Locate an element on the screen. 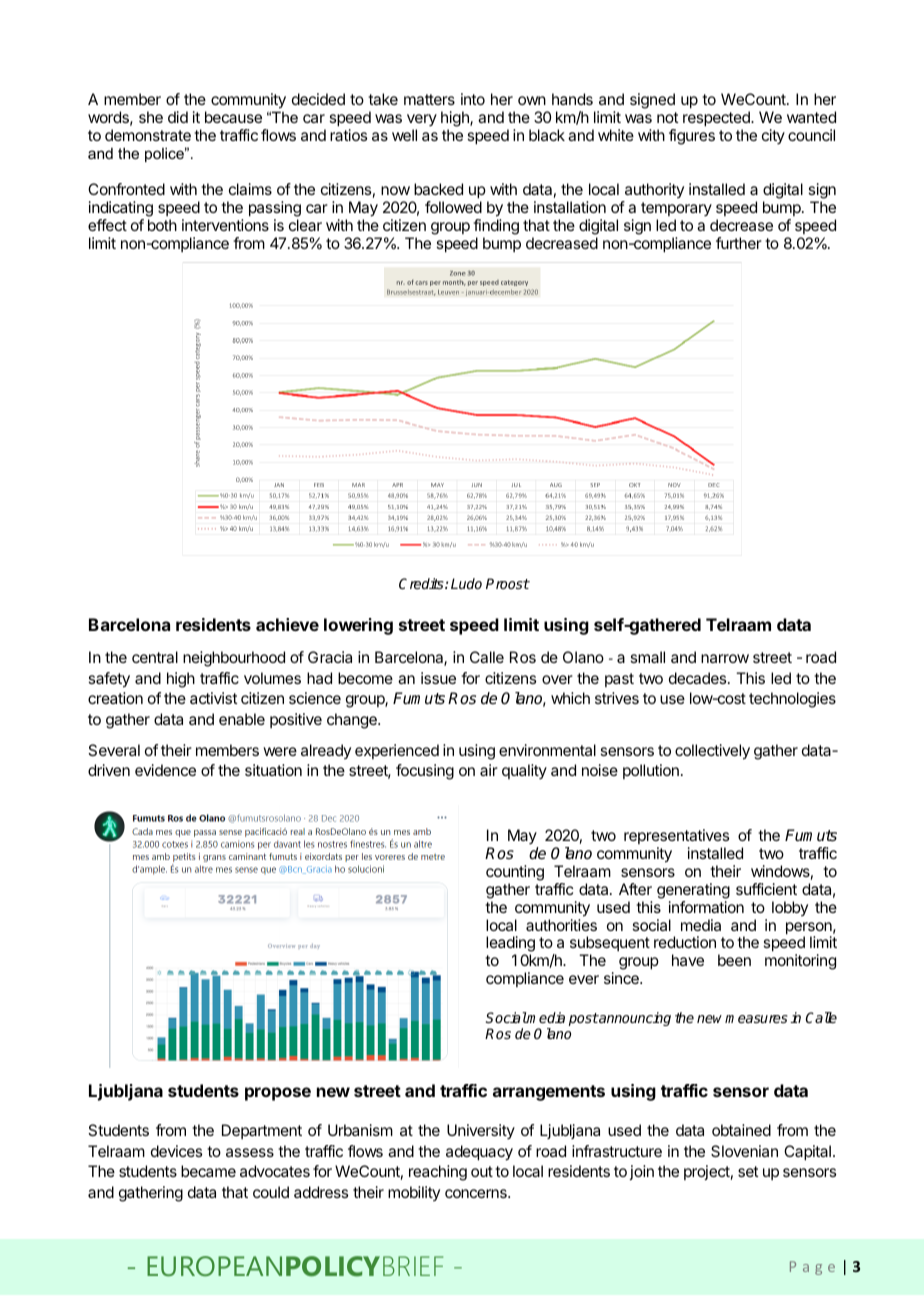 The image size is (924, 1308). information is located at coordinates (706, 907).
